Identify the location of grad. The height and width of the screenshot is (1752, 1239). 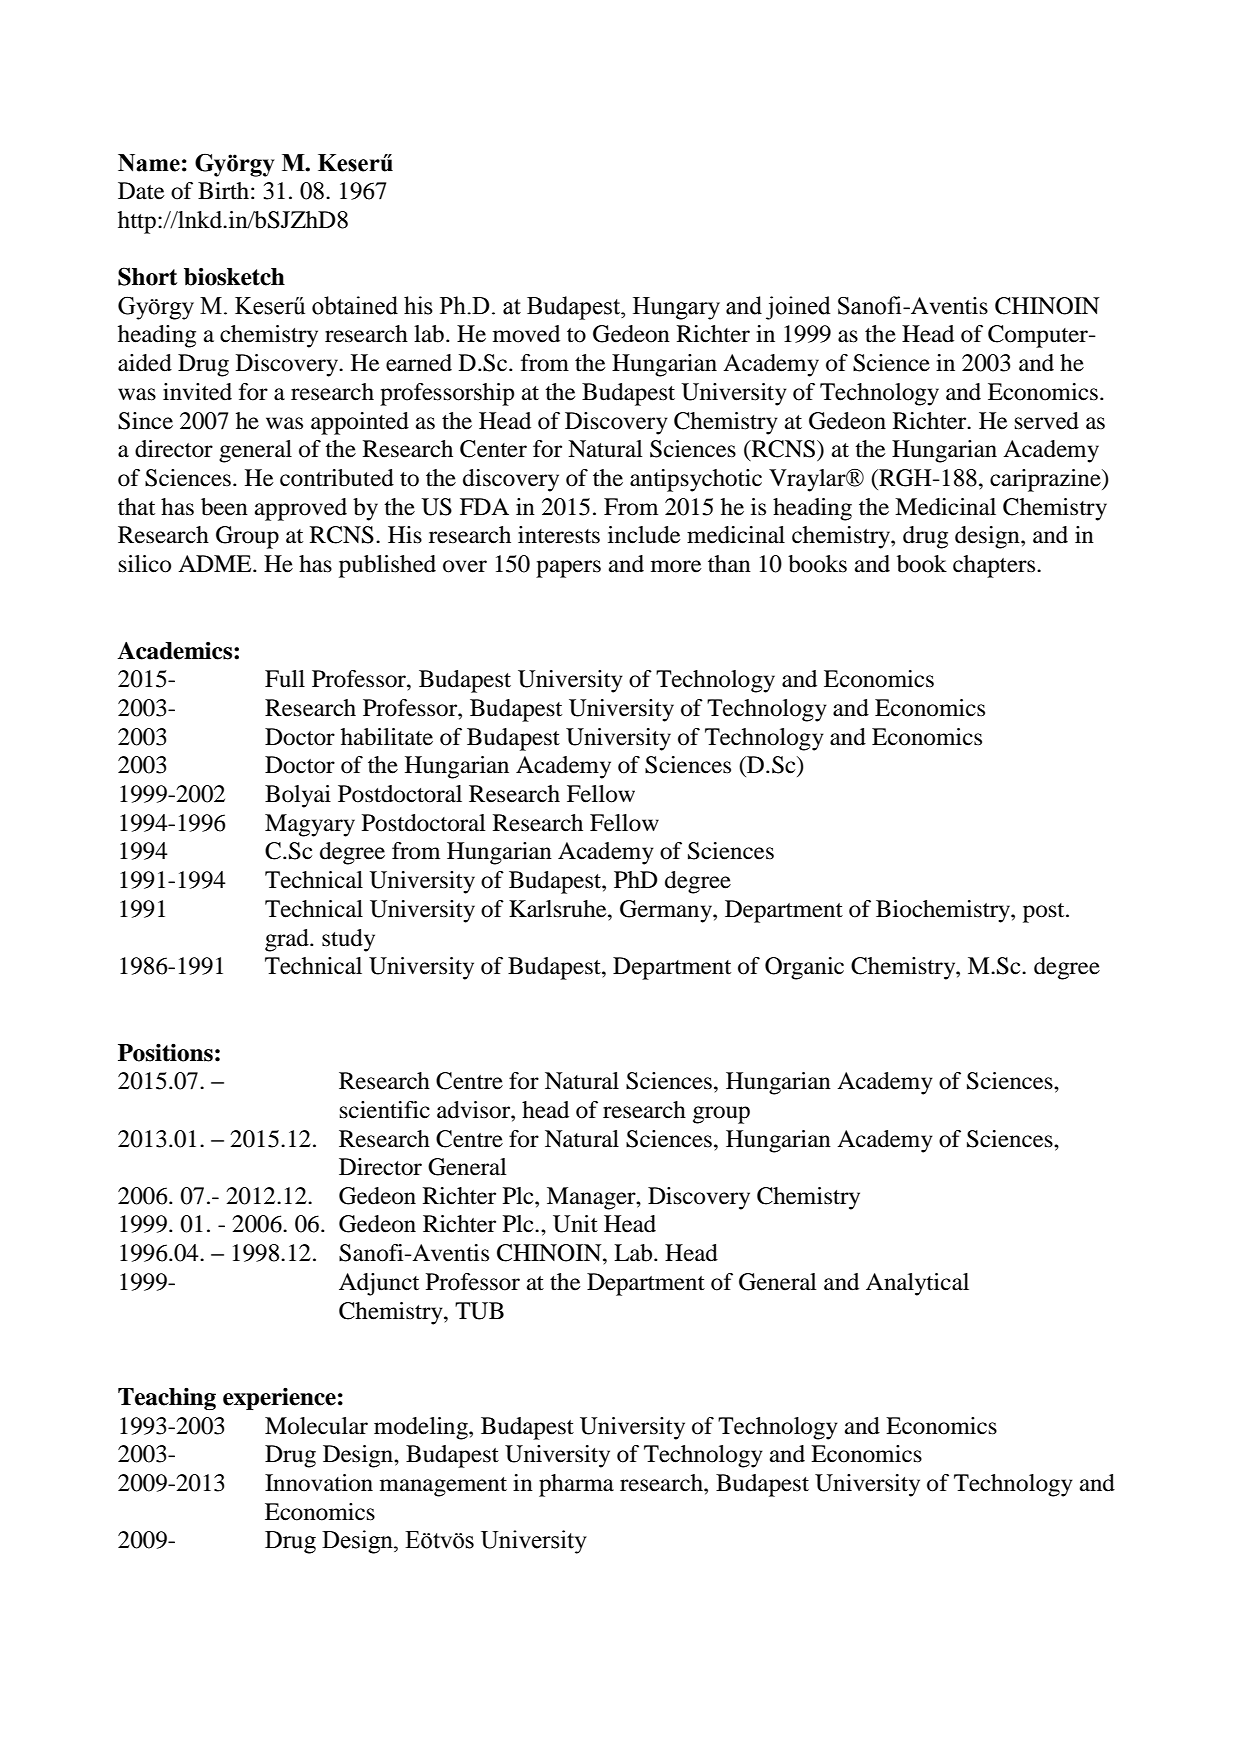
(288, 940).
